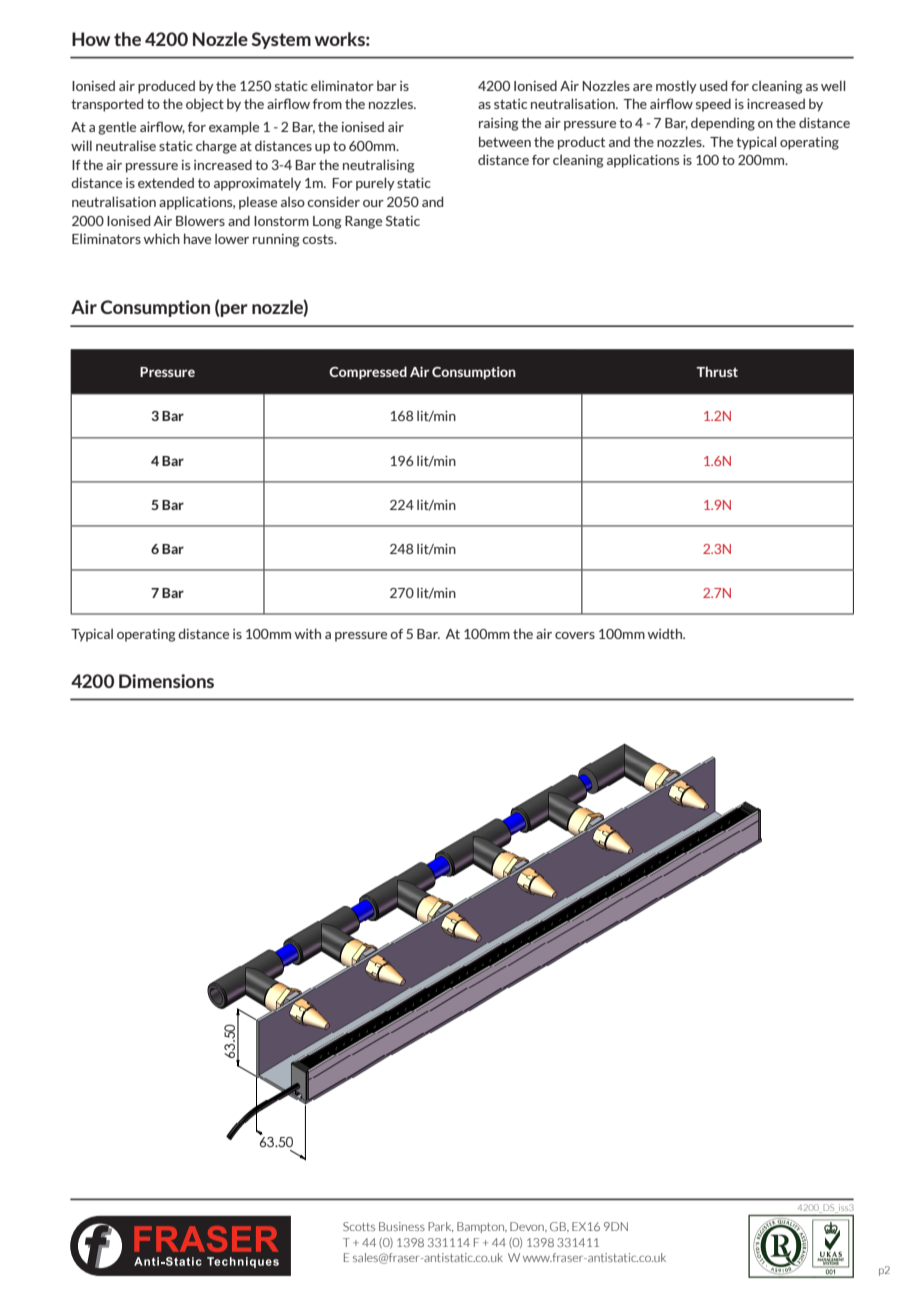 The width and height of the screenshot is (924, 1308). I want to click on Thrust, so click(717, 371).
